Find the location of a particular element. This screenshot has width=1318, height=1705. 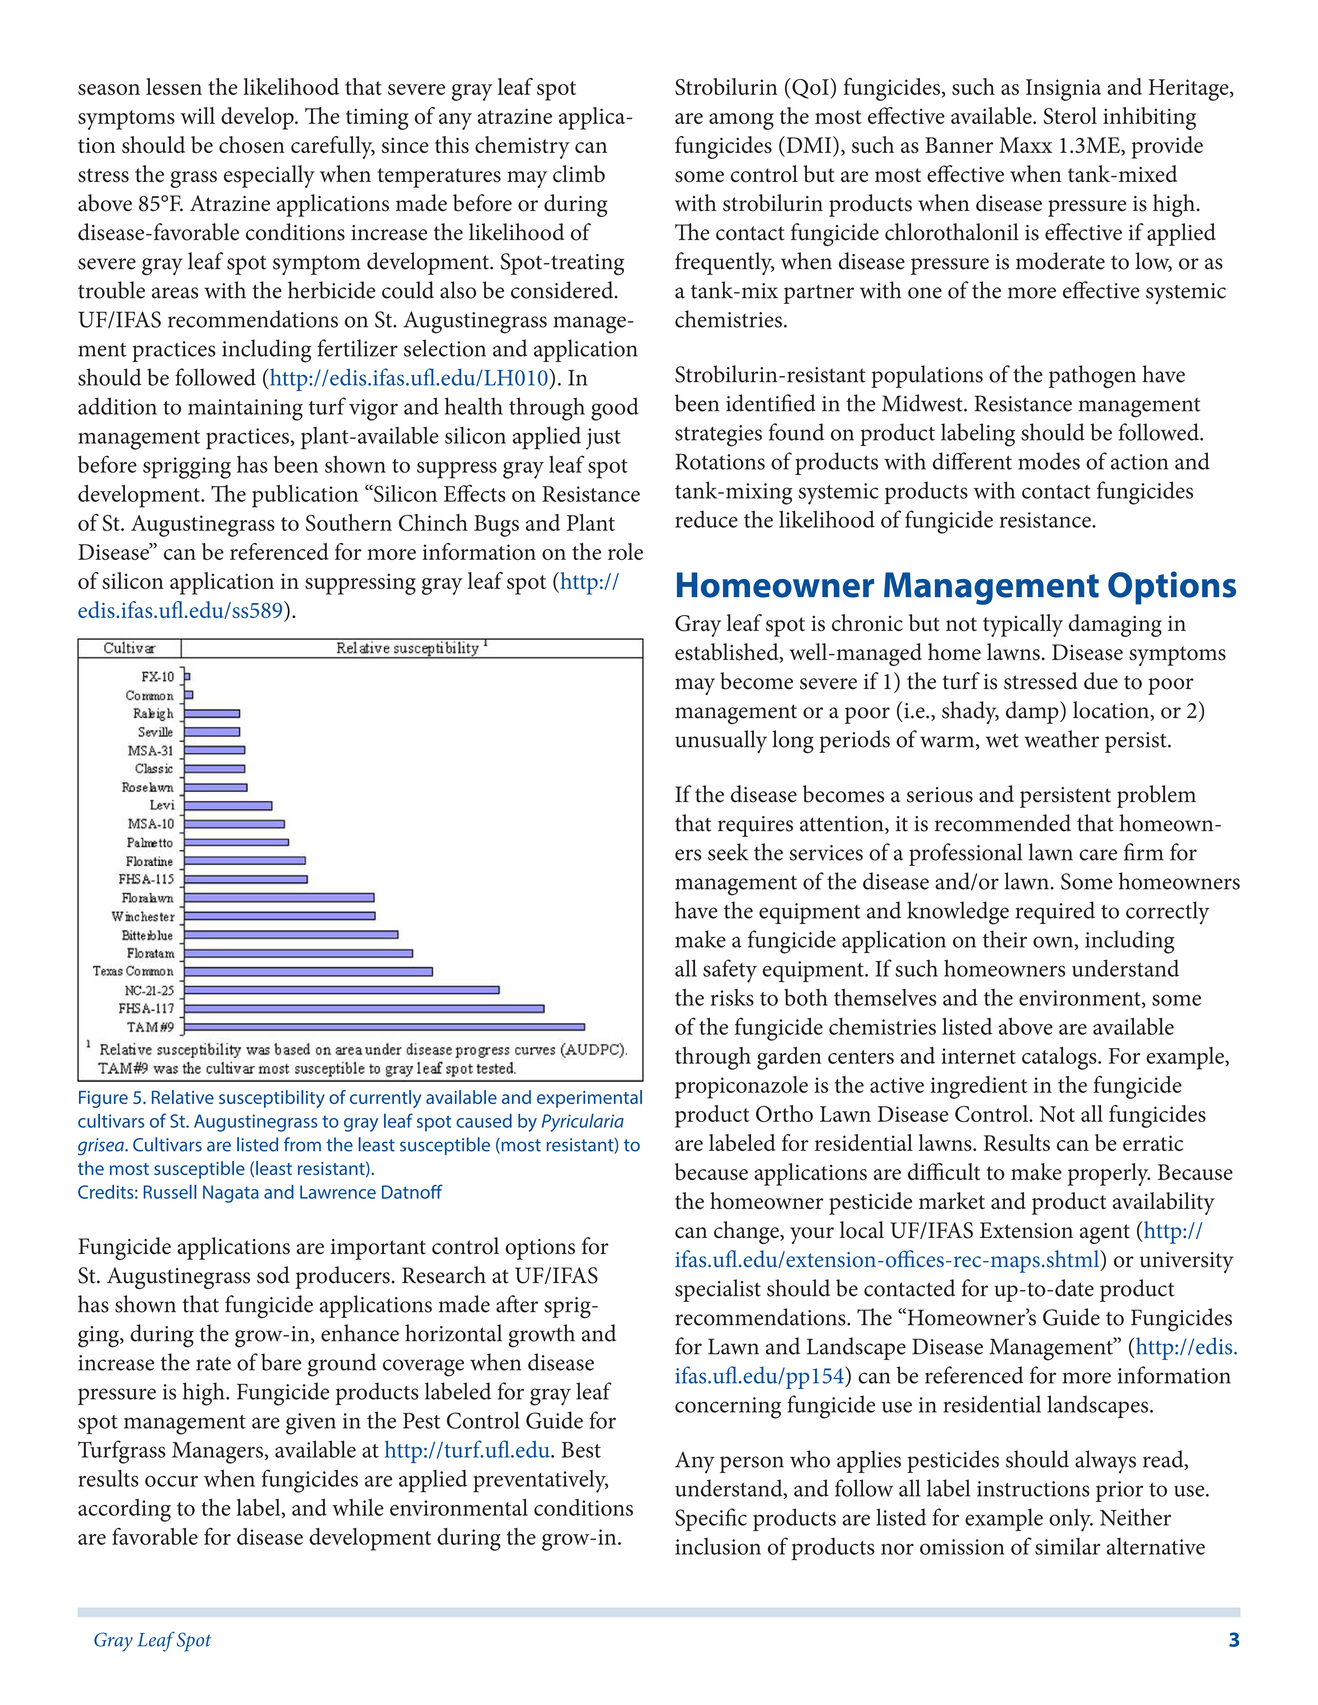

requires is located at coordinates (755, 826).
